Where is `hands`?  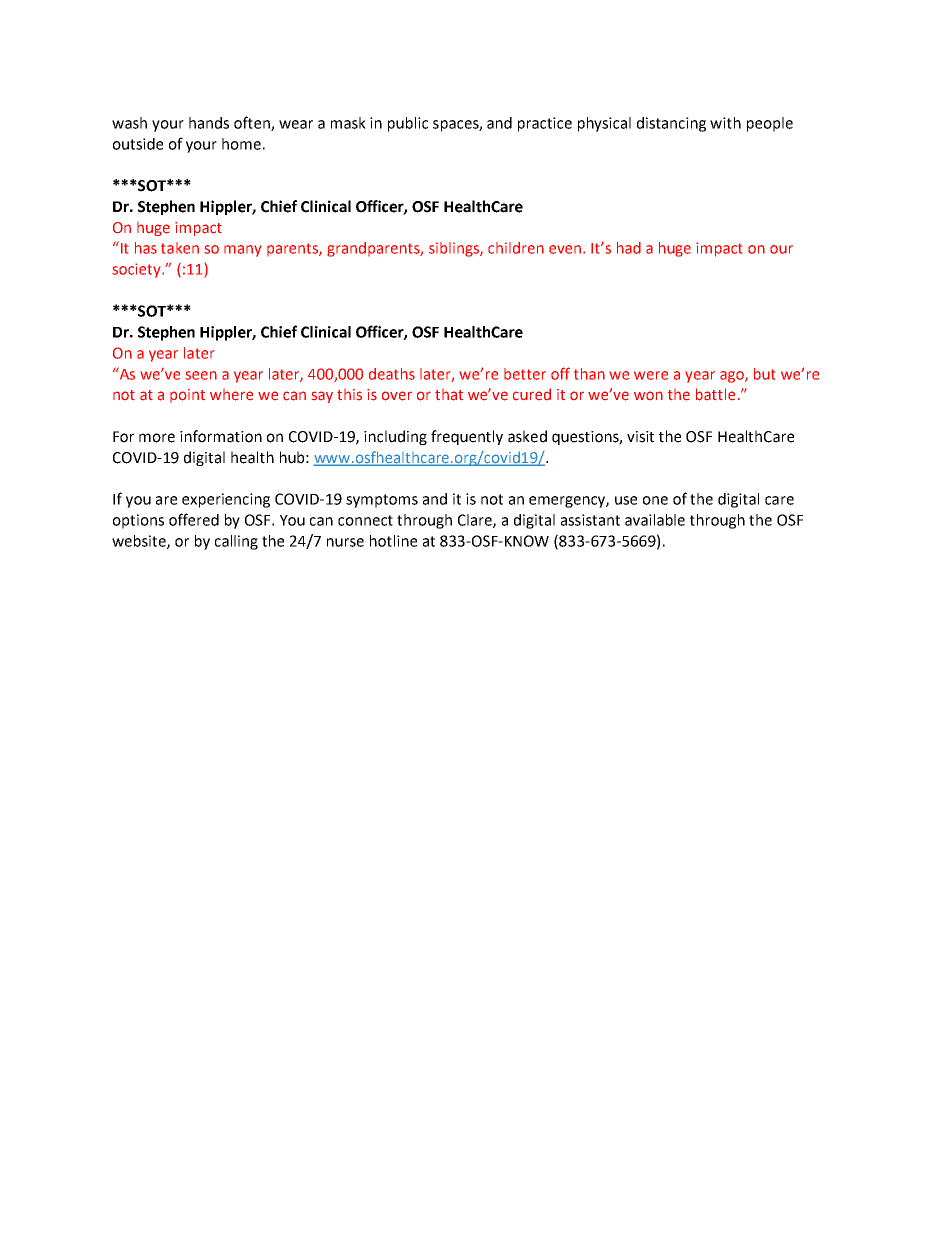 hands is located at coordinates (209, 123).
